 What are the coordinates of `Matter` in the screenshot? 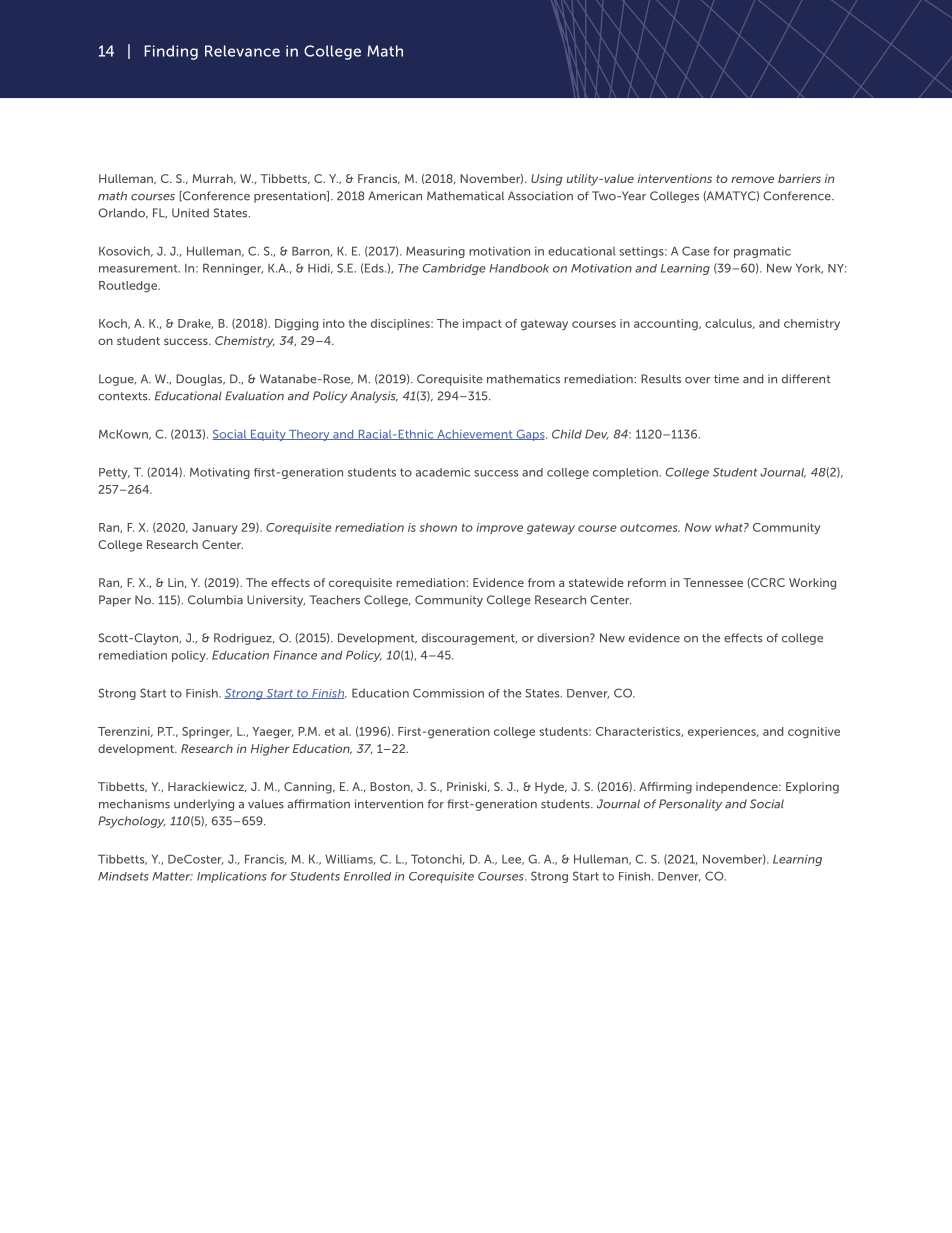 It's located at (172, 876).
